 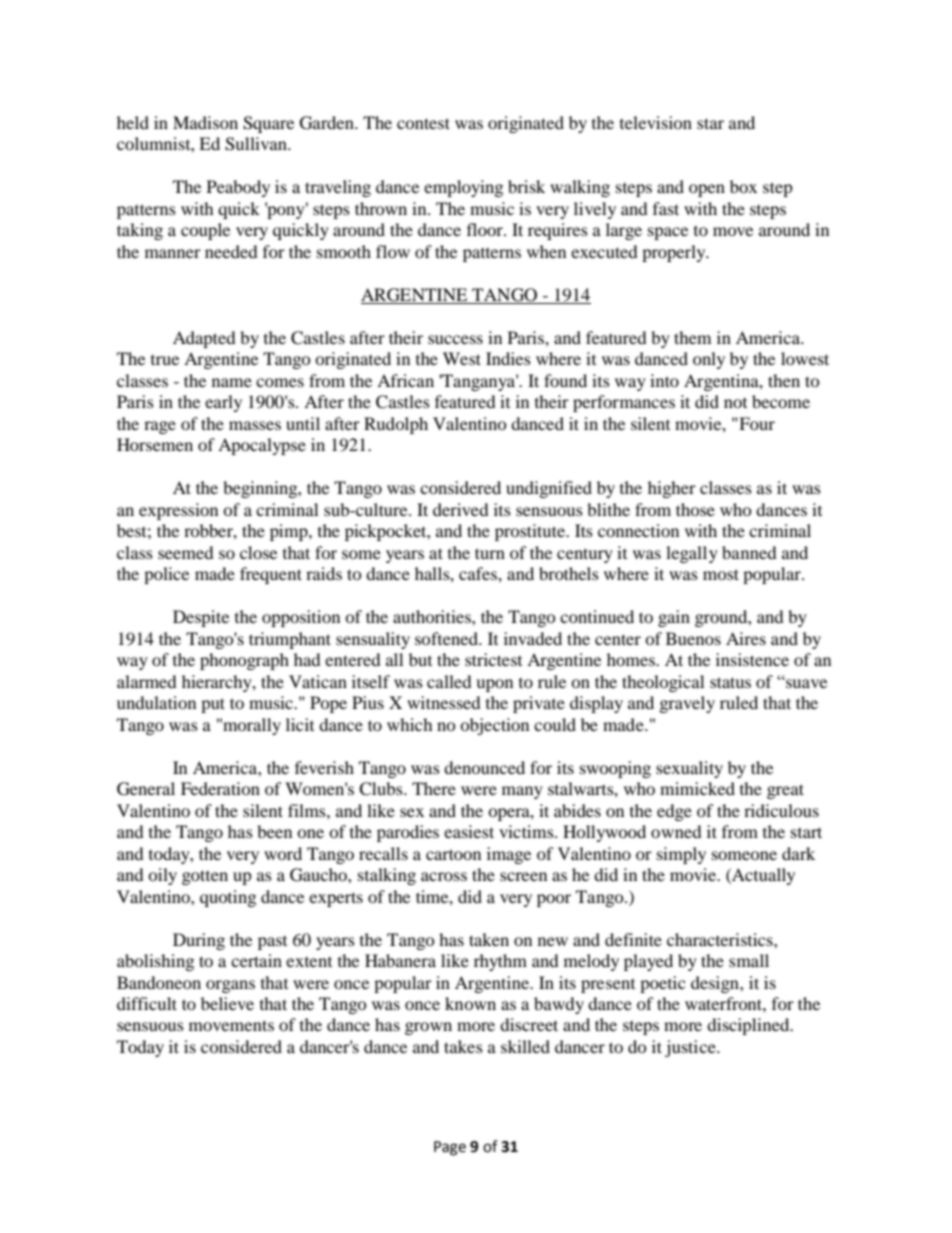 What do you see at coordinates (494, 726) in the screenshot?
I see `objection` at bounding box center [494, 726].
